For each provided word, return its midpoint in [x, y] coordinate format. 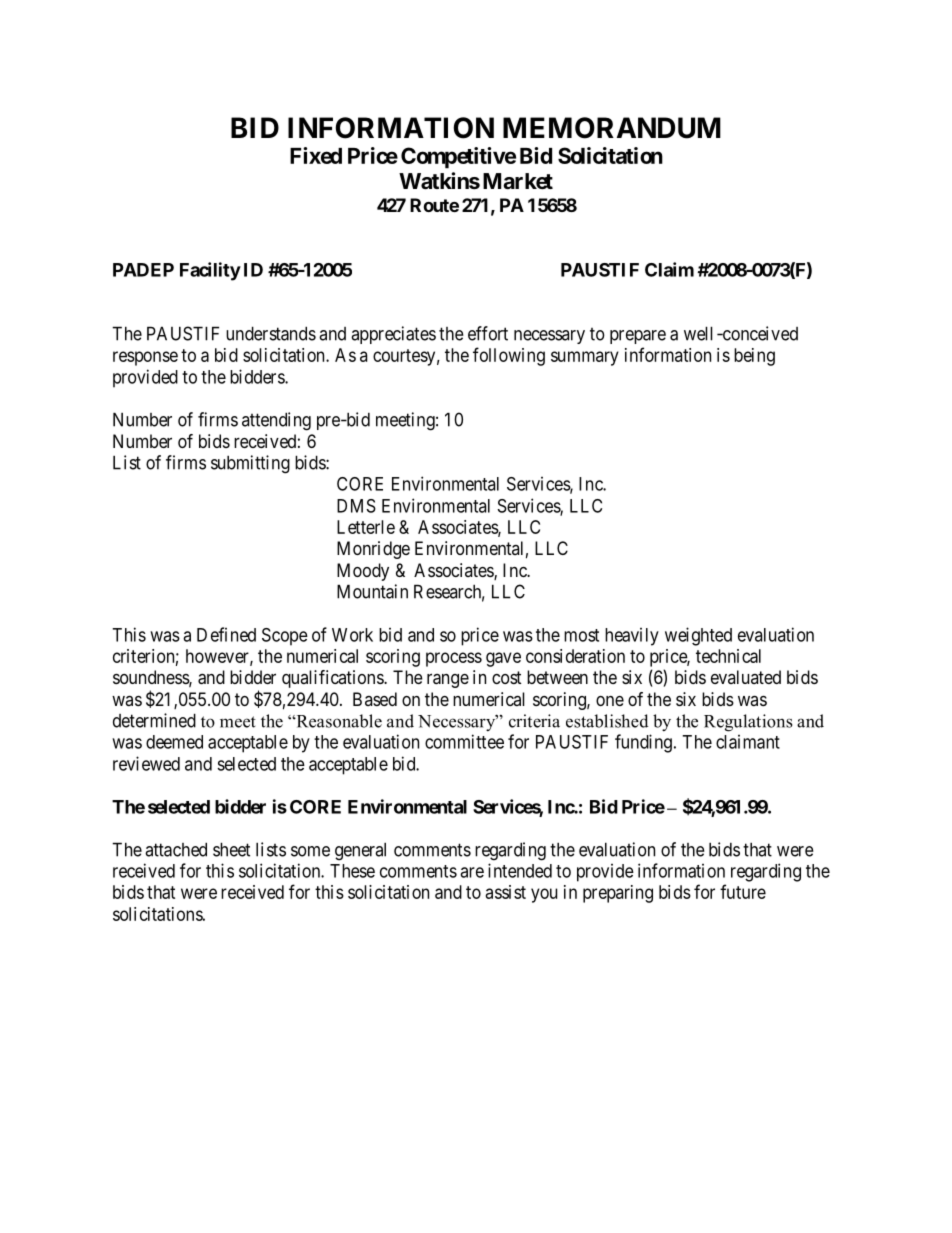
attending [276, 421]
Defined [226, 634]
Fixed [316, 155]
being [754, 357]
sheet [231, 849]
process [454, 659]
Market [518, 181]
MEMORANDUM [612, 128]
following [509, 356]
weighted [698, 636]
